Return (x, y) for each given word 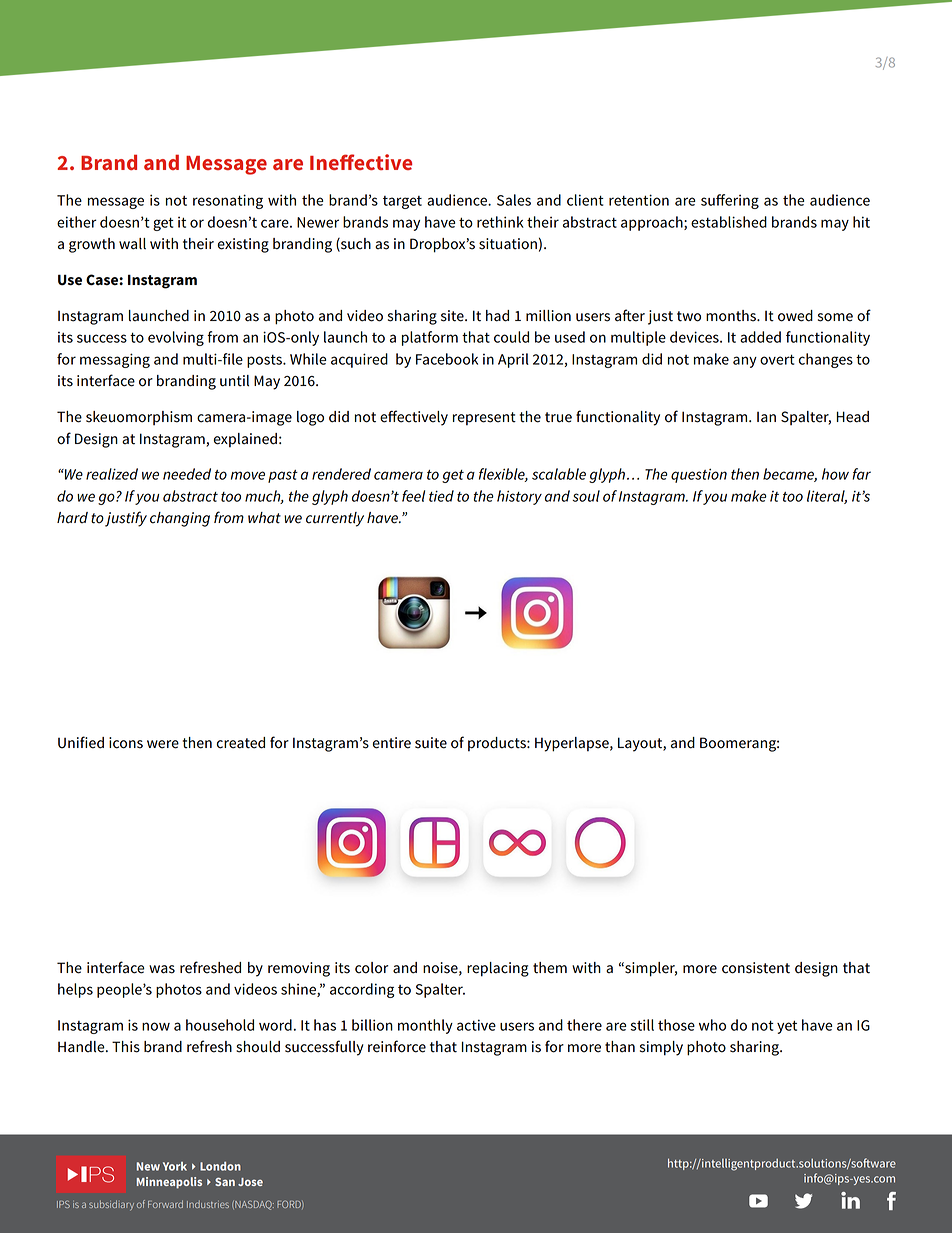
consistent (756, 968)
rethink (500, 222)
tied (441, 496)
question (699, 475)
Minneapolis (169, 1183)
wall (132, 244)
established (729, 222)
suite (431, 743)
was (162, 969)
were (163, 744)
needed (187, 474)
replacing (498, 969)
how (835, 474)
